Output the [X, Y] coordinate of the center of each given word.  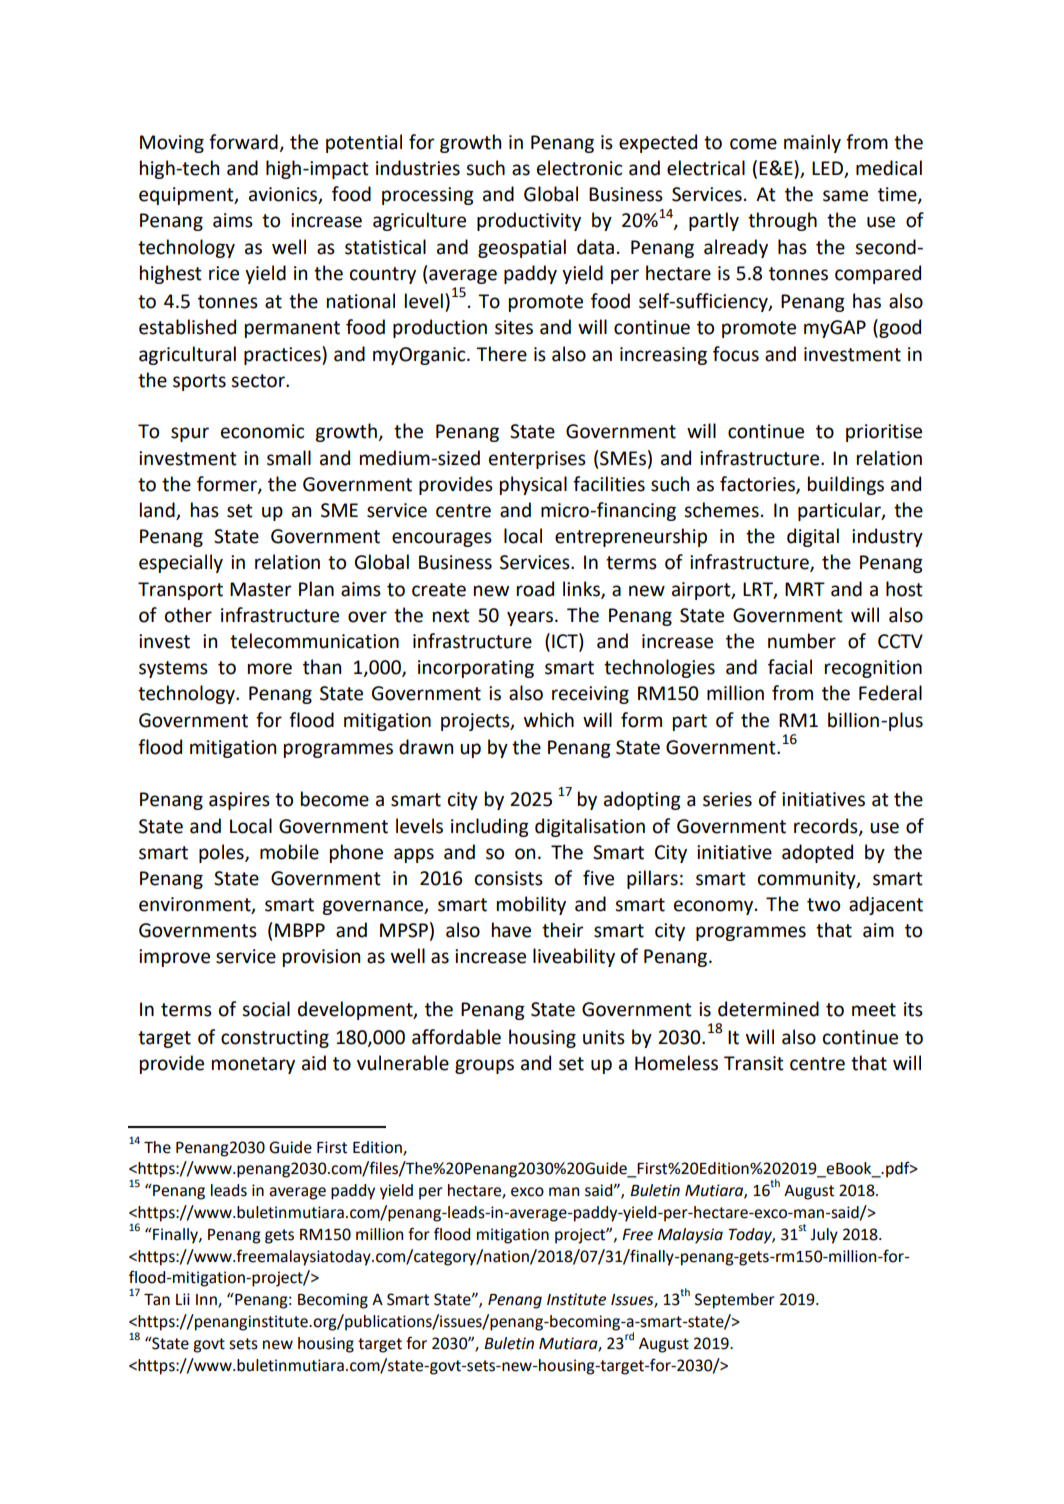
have [511, 930]
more [270, 669]
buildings [846, 485]
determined [768, 1009]
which [549, 720]
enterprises [537, 460]
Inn [207, 1301]
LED [828, 169]
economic [262, 431]
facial [790, 667]
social [266, 1009]
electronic [579, 168]
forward [244, 143]
